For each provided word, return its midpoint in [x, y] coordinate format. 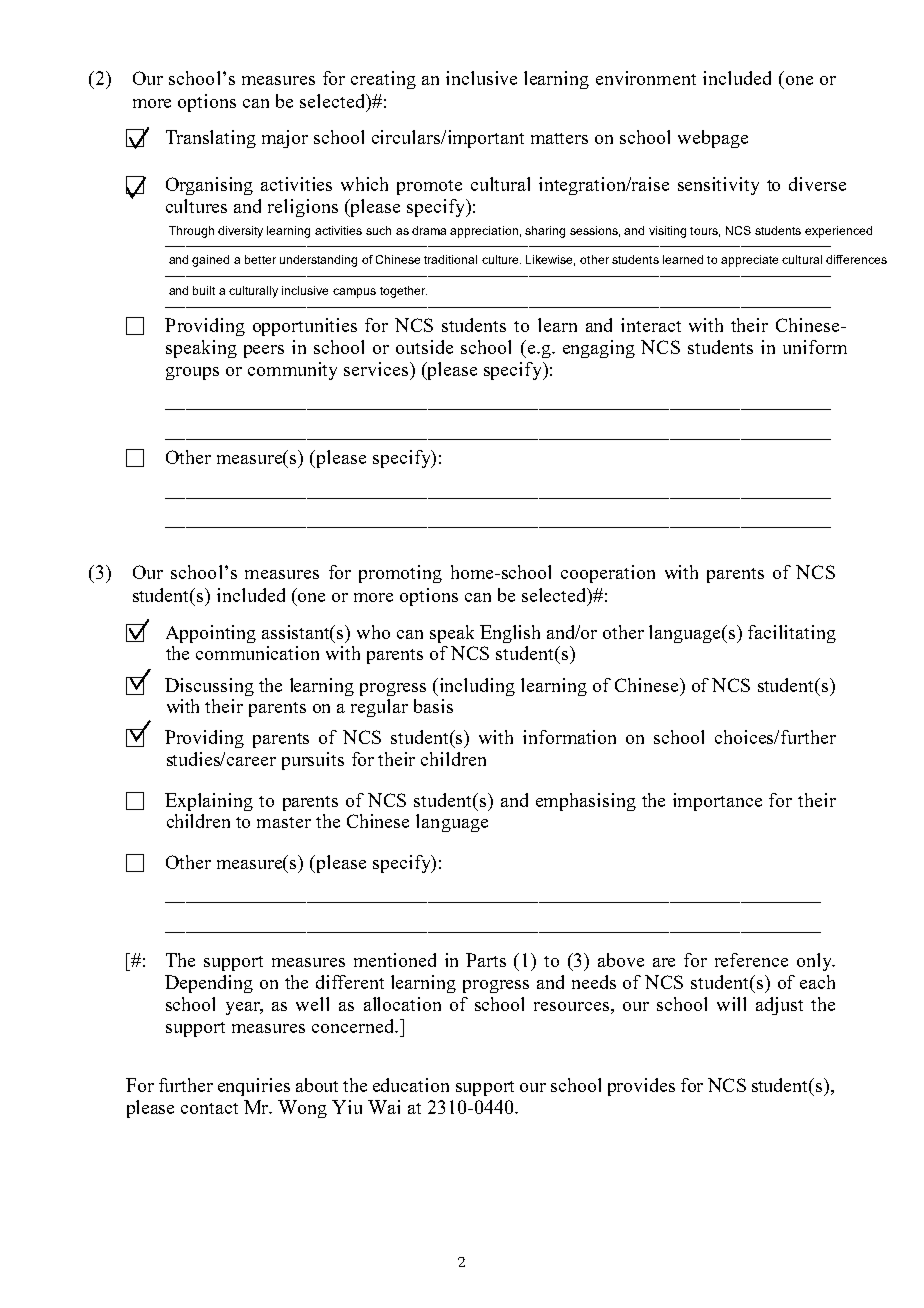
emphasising [586, 802]
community [292, 371]
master [284, 822]
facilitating [792, 634]
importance [717, 802]
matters [559, 138]
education [411, 1085]
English [510, 634]
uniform [815, 347]
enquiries [254, 1087]
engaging [599, 349]
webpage [713, 139]
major [285, 139]
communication [257, 653]
